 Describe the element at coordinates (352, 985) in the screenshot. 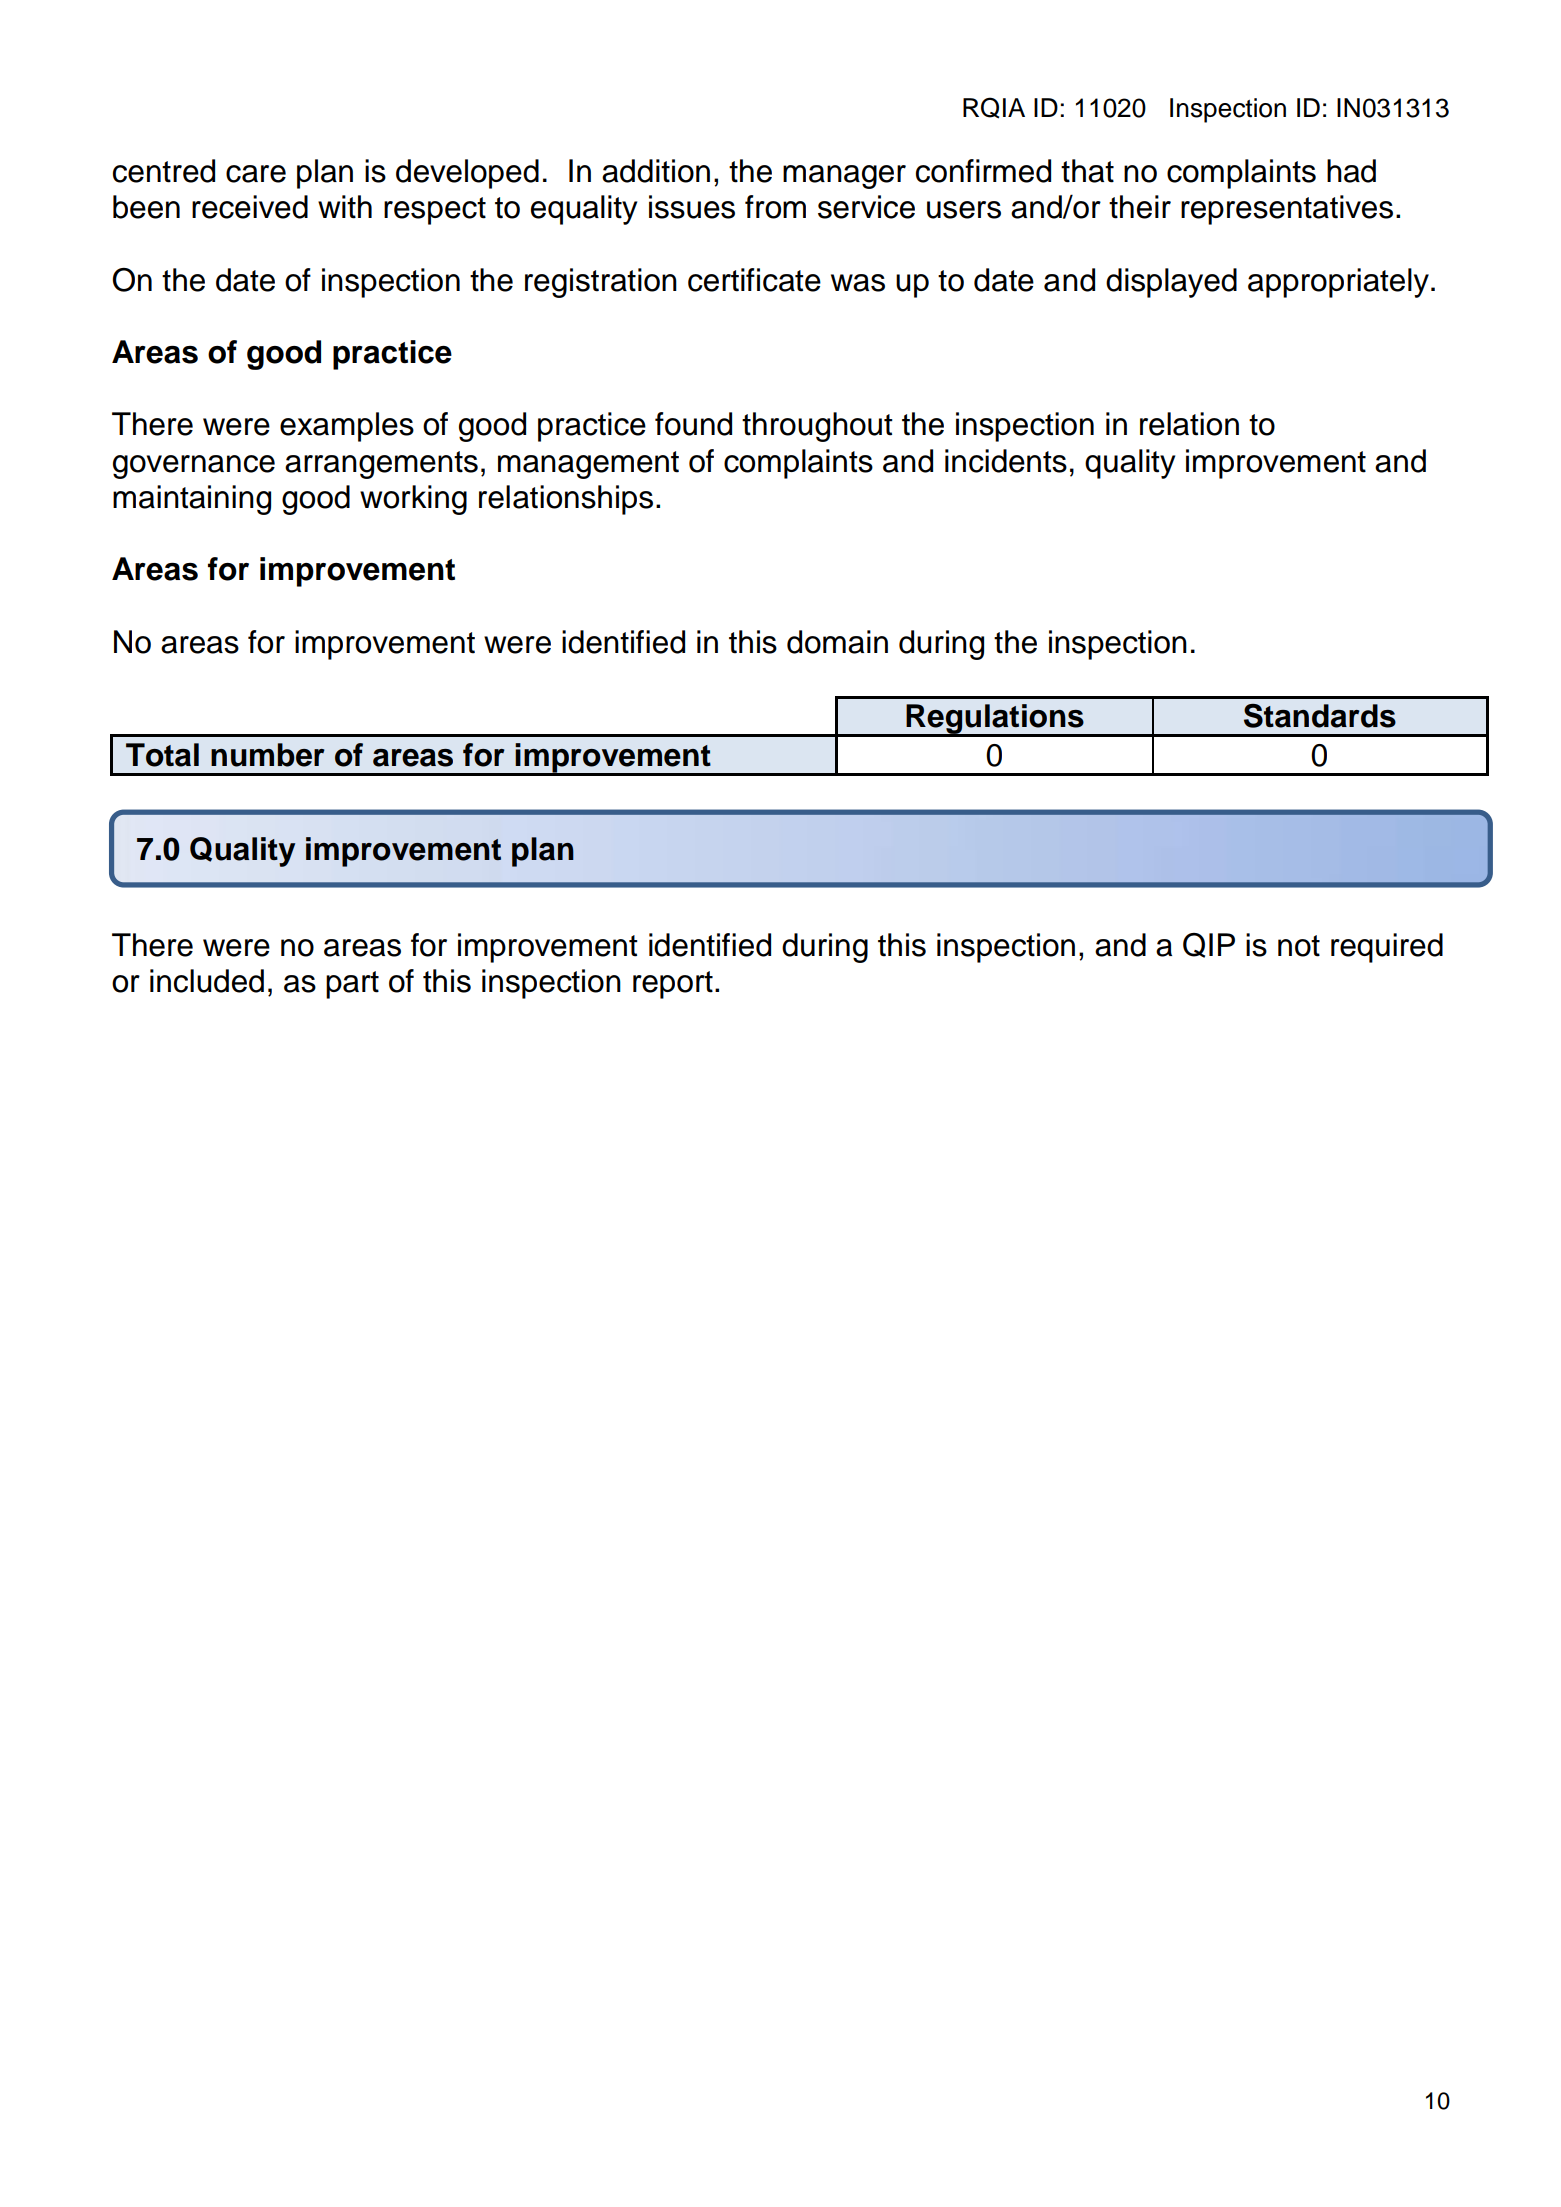

I see `part` at that location.
